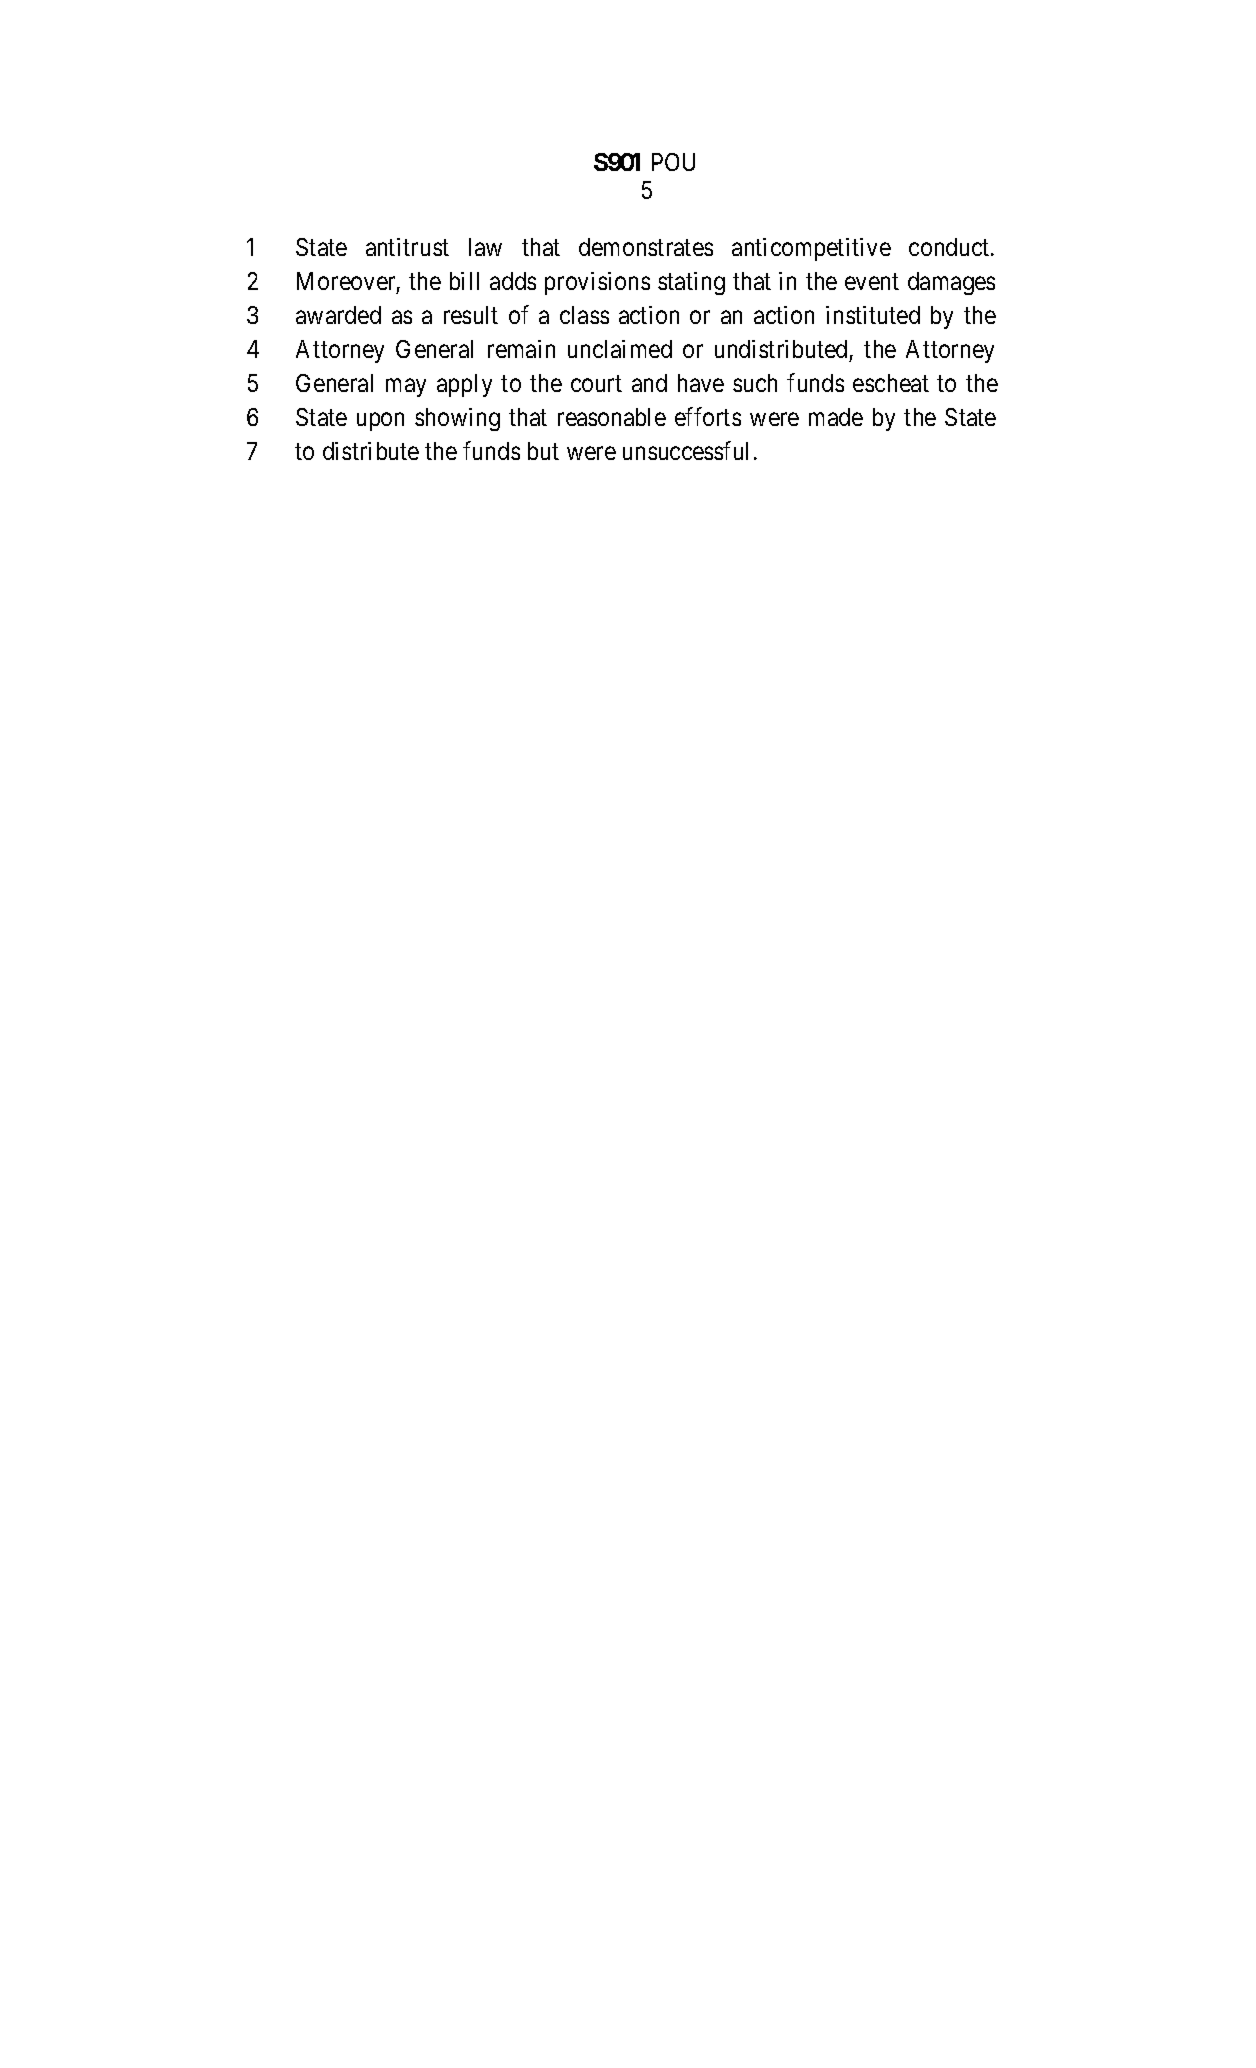 This image has width=1256, height=2068. I want to click on upon, so click(380, 422).
